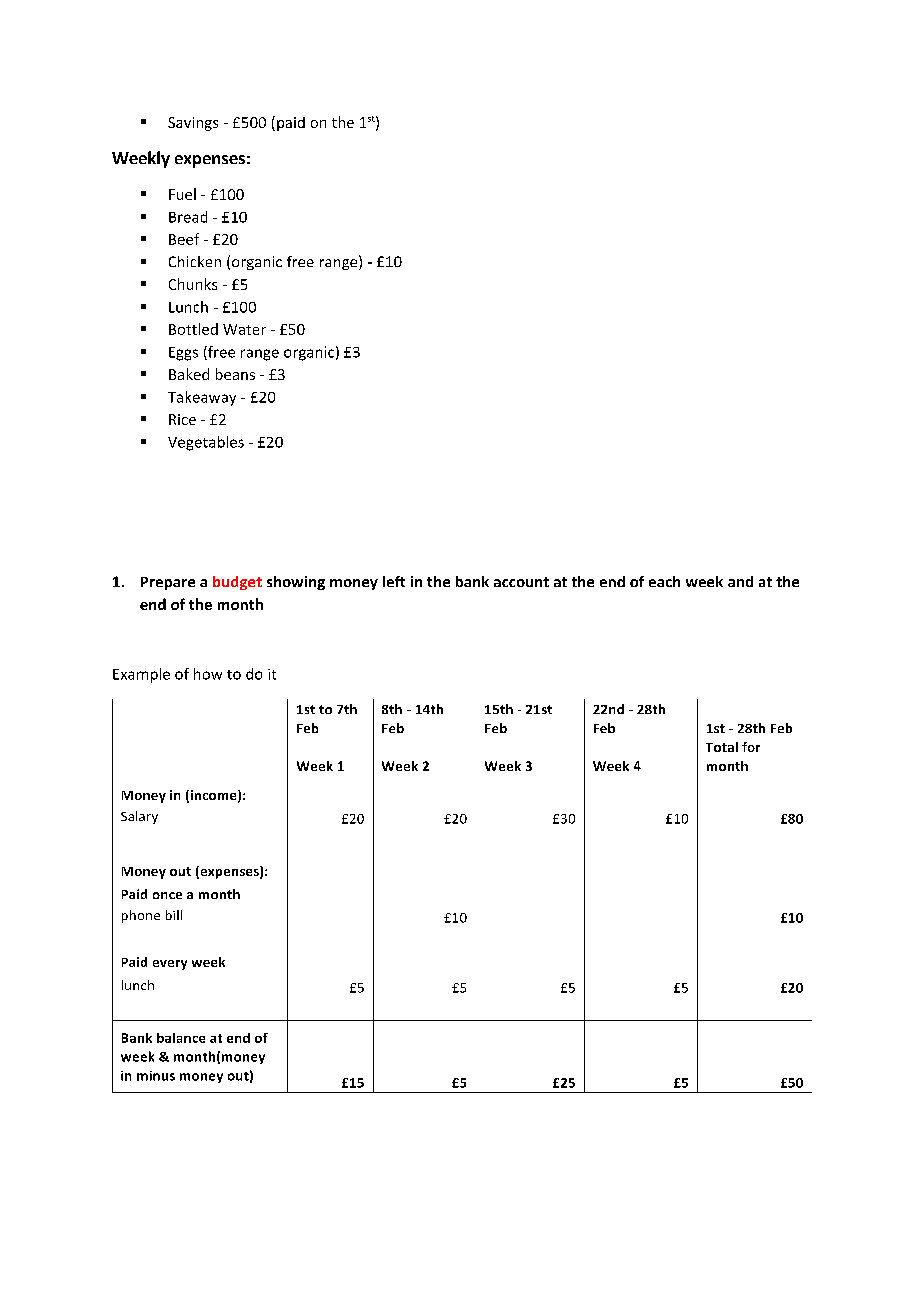 The height and width of the document is (1308, 924). What do you see at coordinates (181, 1038) in the document?
I see `balance` at bounding box center [181, 1038].
